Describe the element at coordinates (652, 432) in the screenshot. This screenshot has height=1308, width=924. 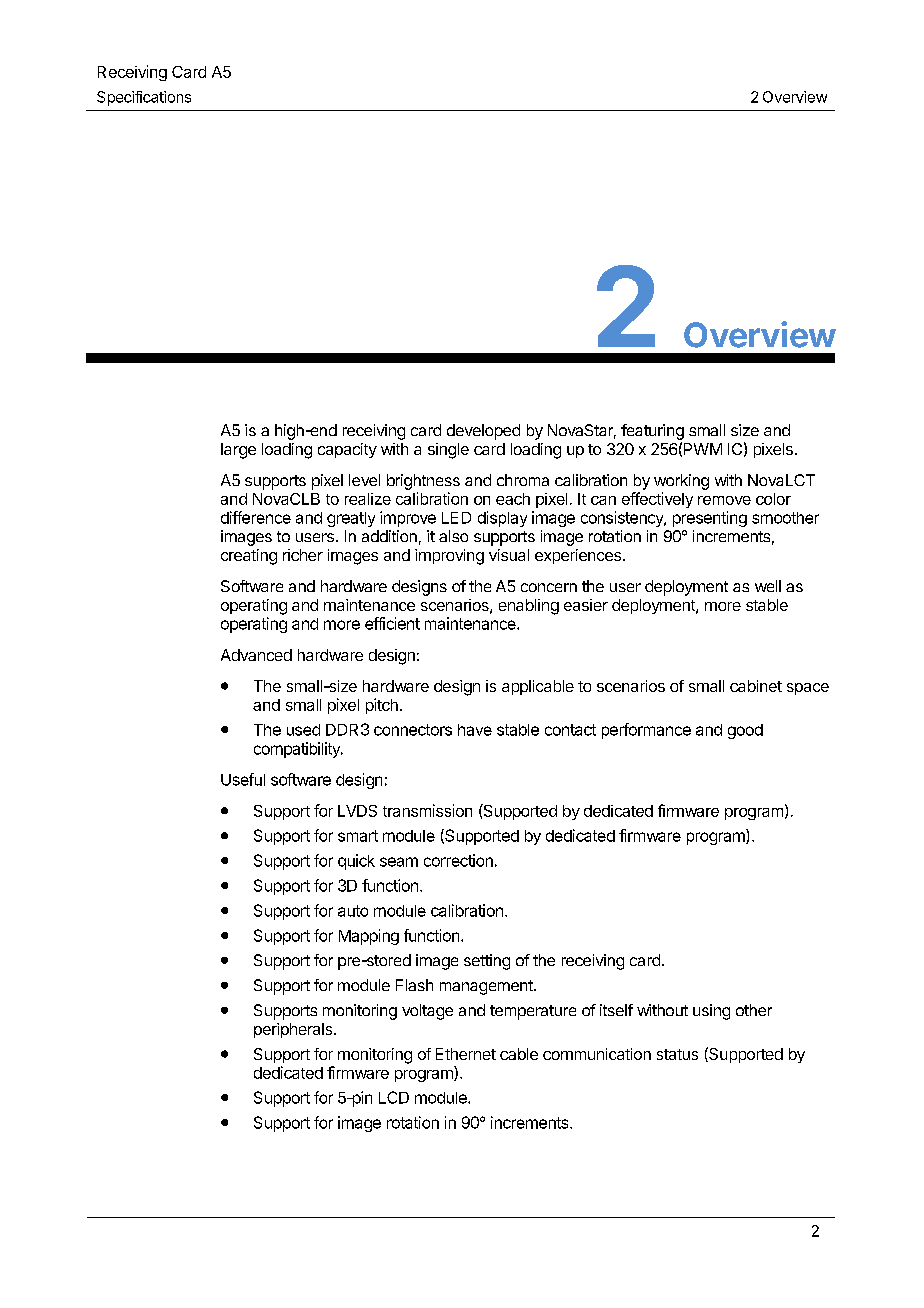
I see `featuring` at that location.
